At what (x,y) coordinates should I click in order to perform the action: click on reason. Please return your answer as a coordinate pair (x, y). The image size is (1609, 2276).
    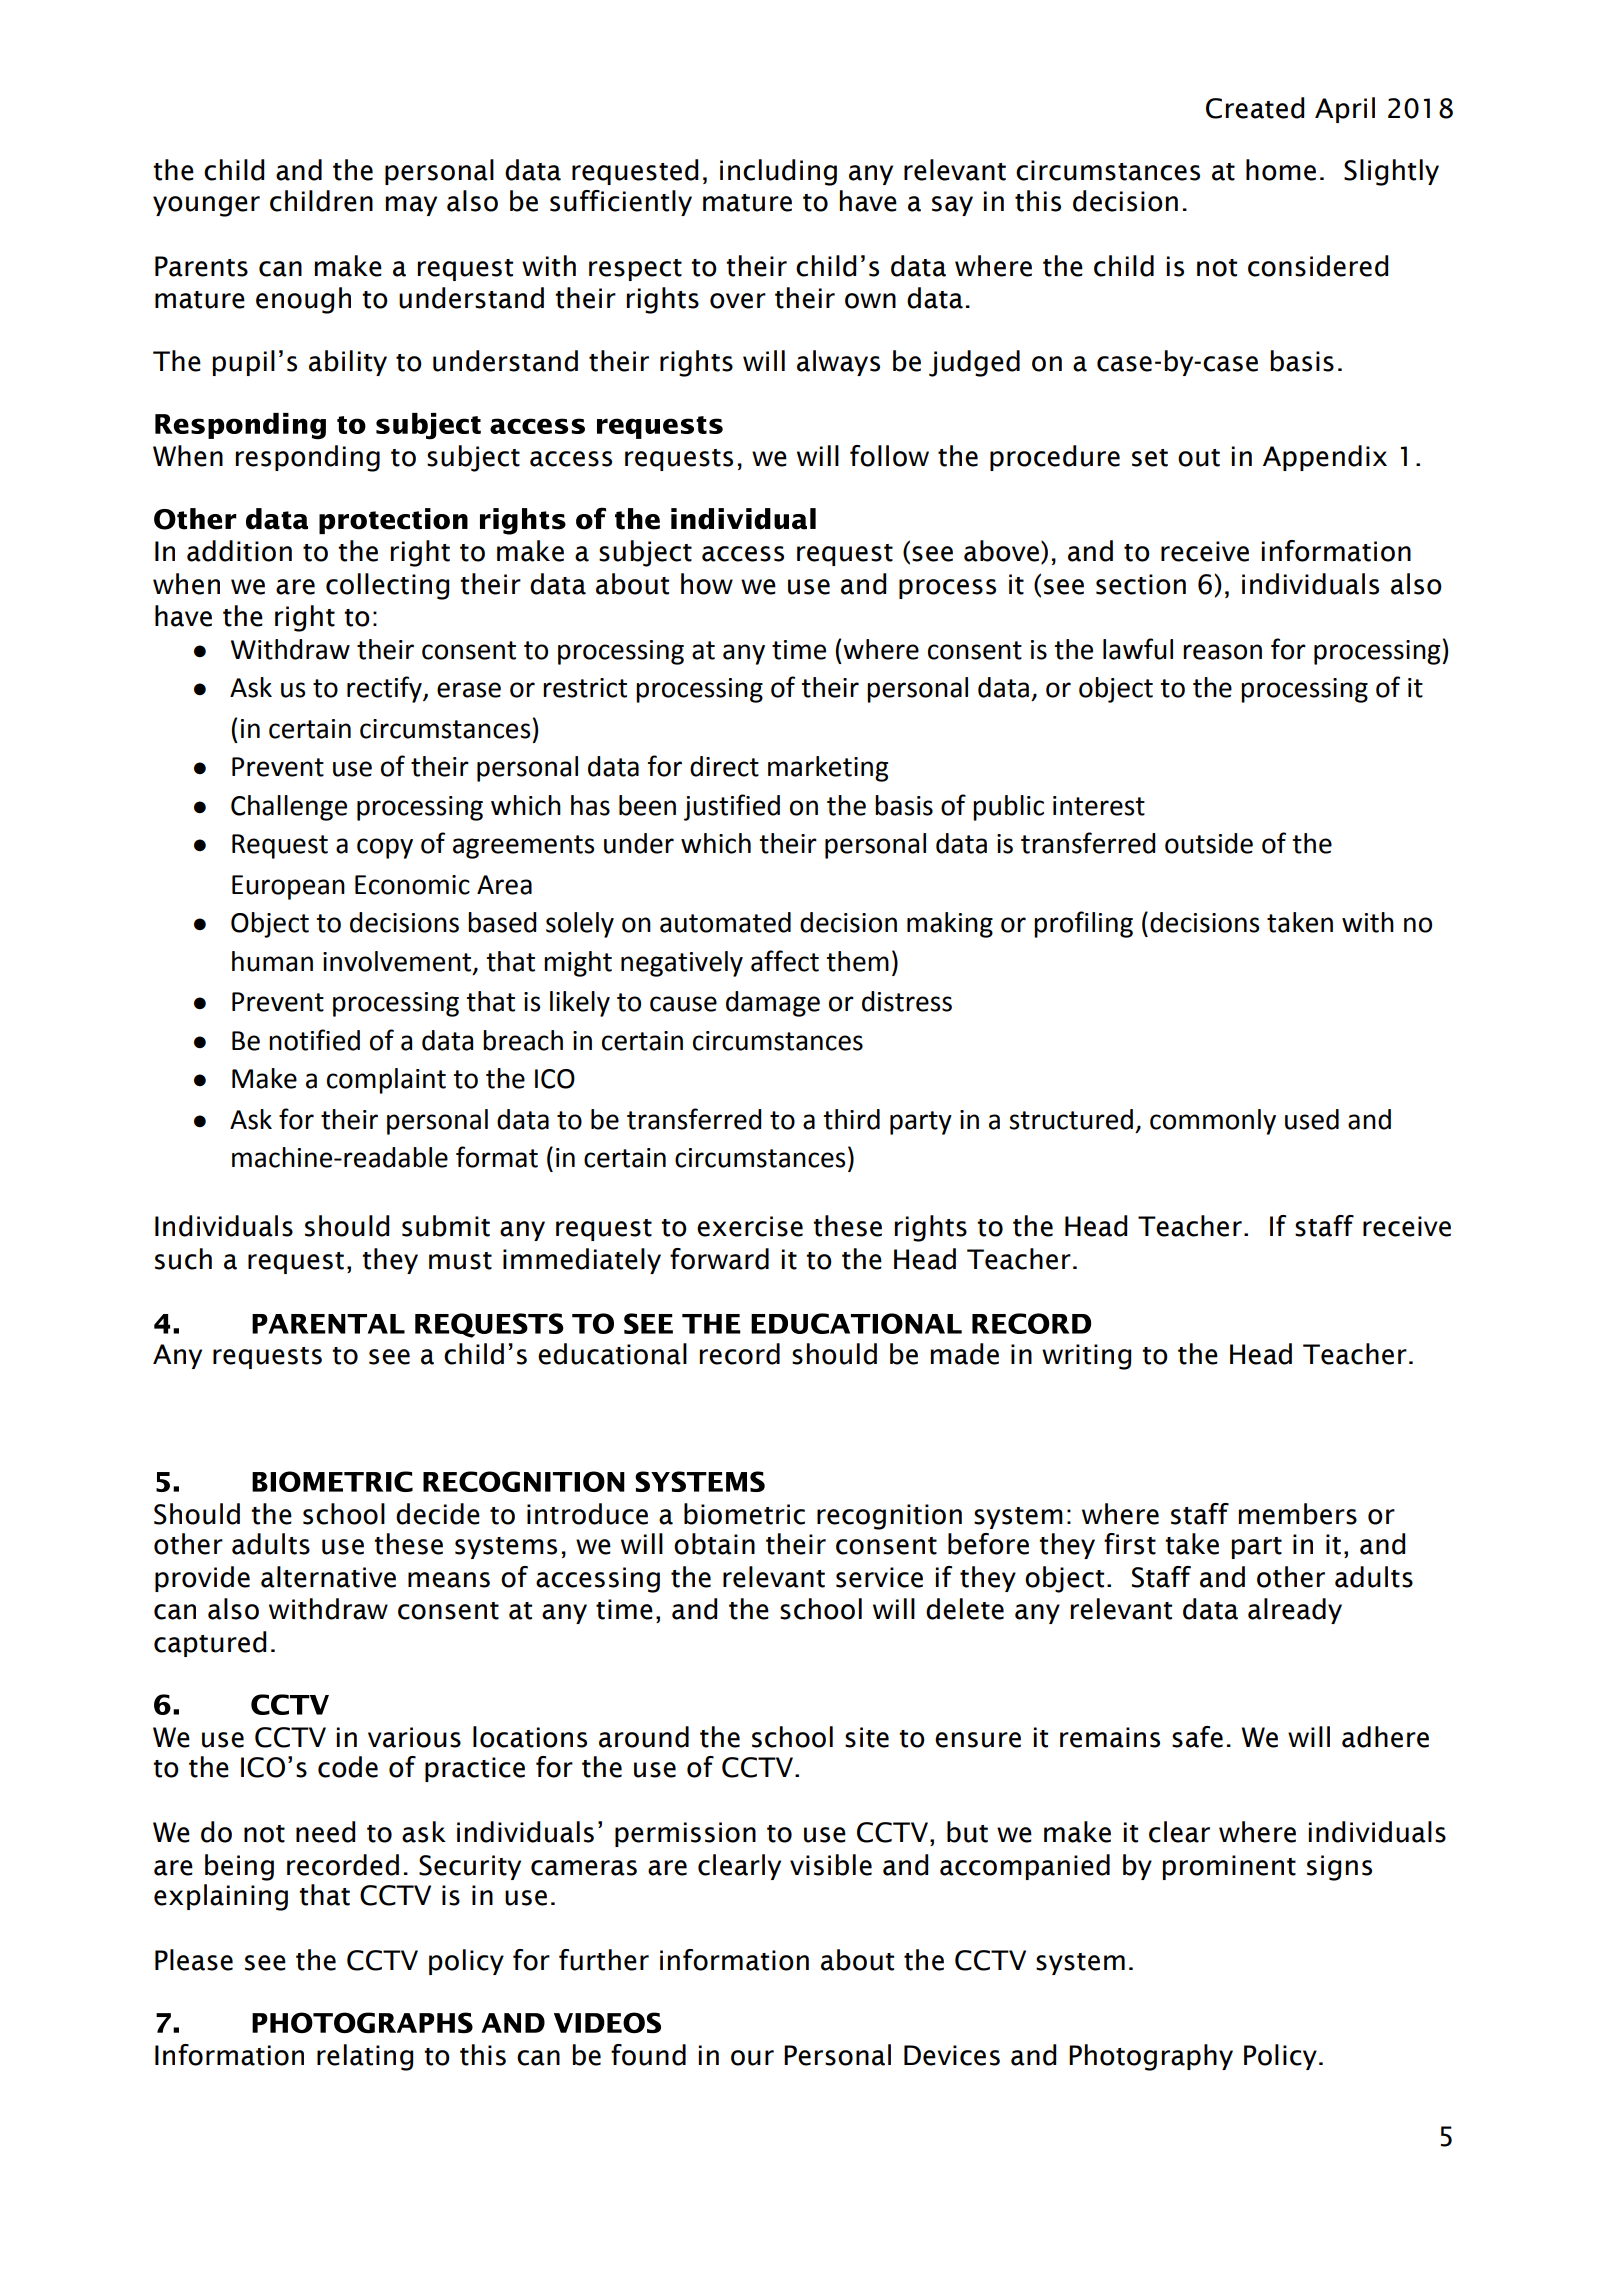
    Looking at the image, I should click on (1222, 652).
